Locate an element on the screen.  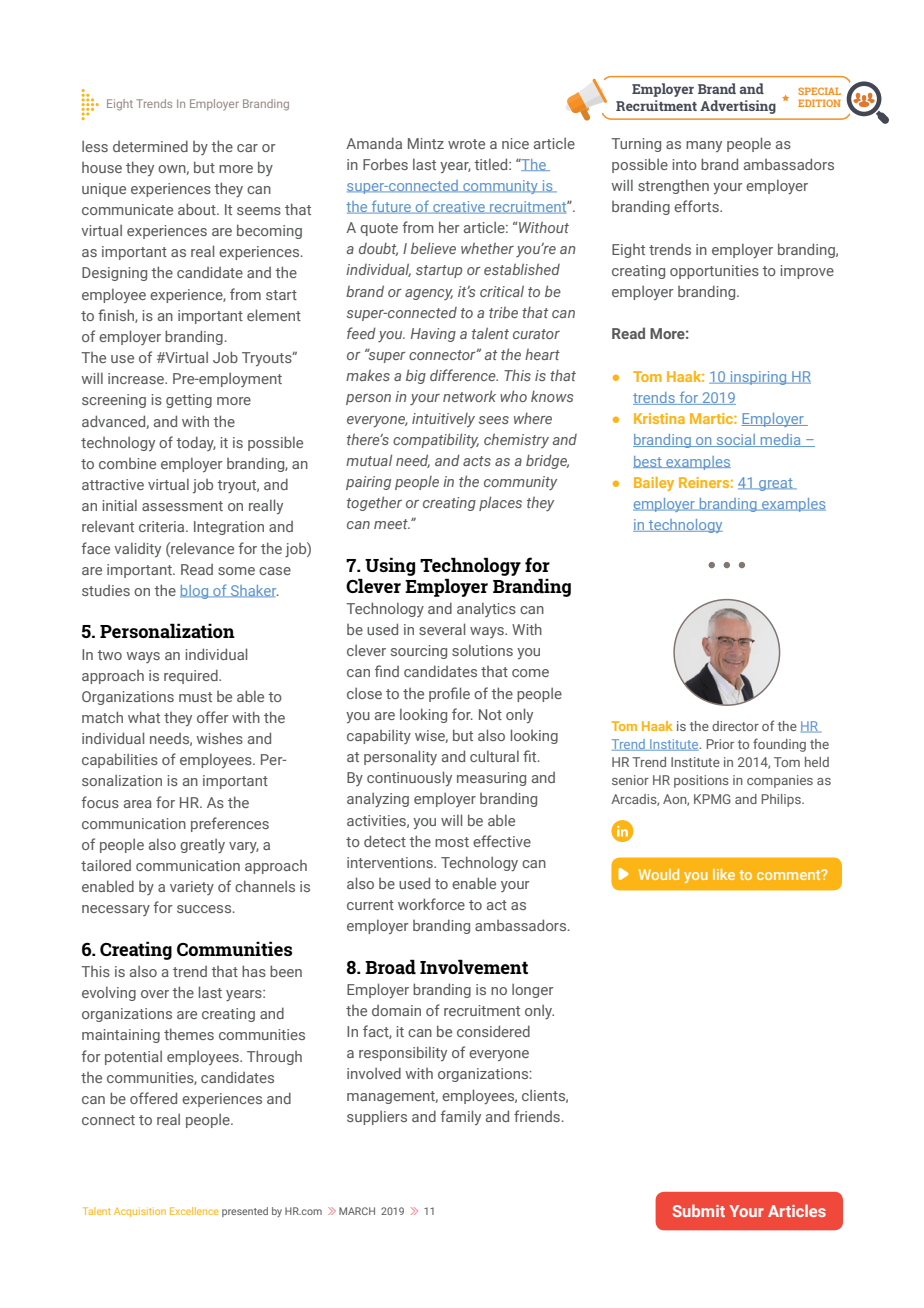
acts is located at coordinates (477, 461).
